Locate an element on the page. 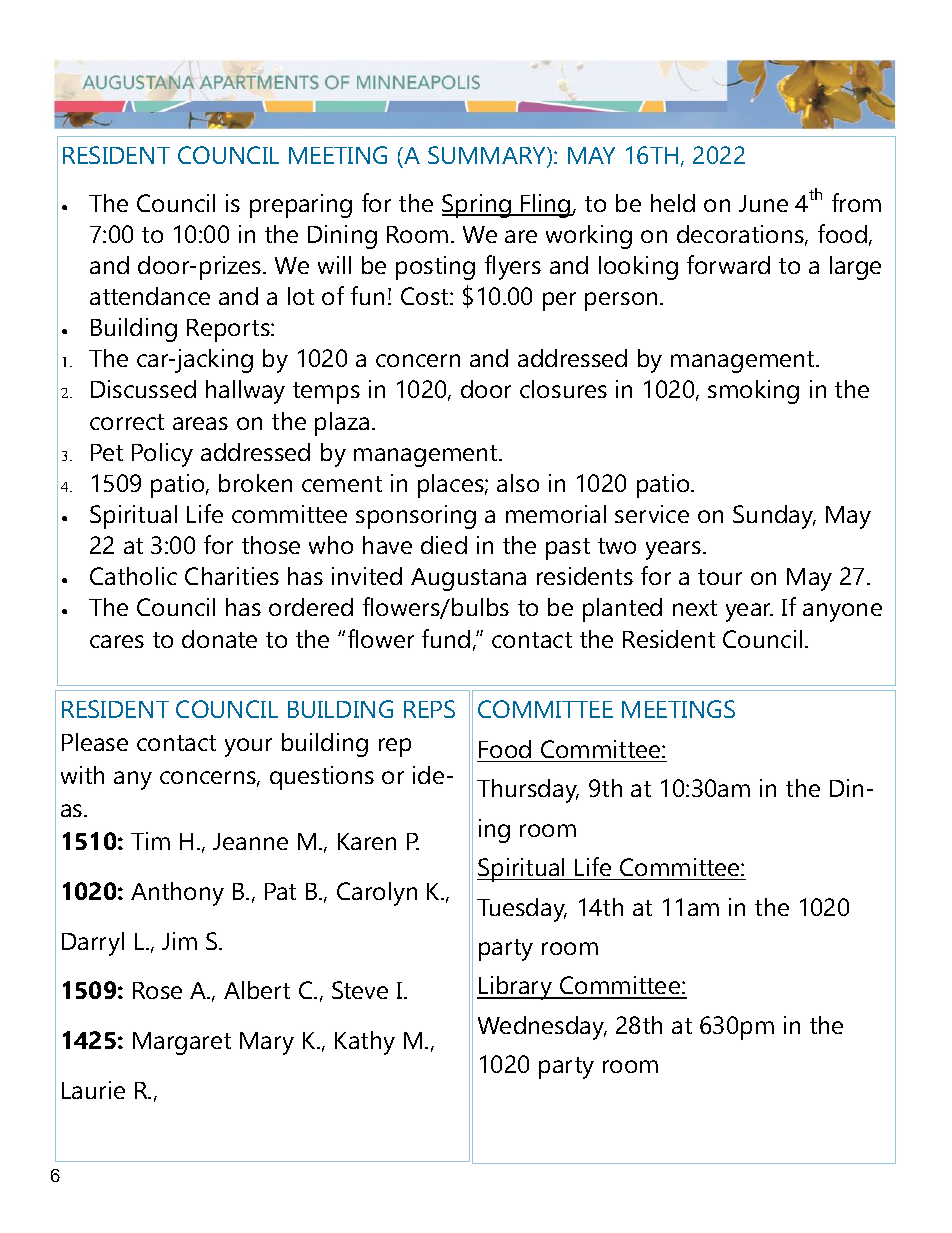 Image resolution: width=952 pixels, height=1233 pixels. sponsoring is located at coordinates (416, 517).
